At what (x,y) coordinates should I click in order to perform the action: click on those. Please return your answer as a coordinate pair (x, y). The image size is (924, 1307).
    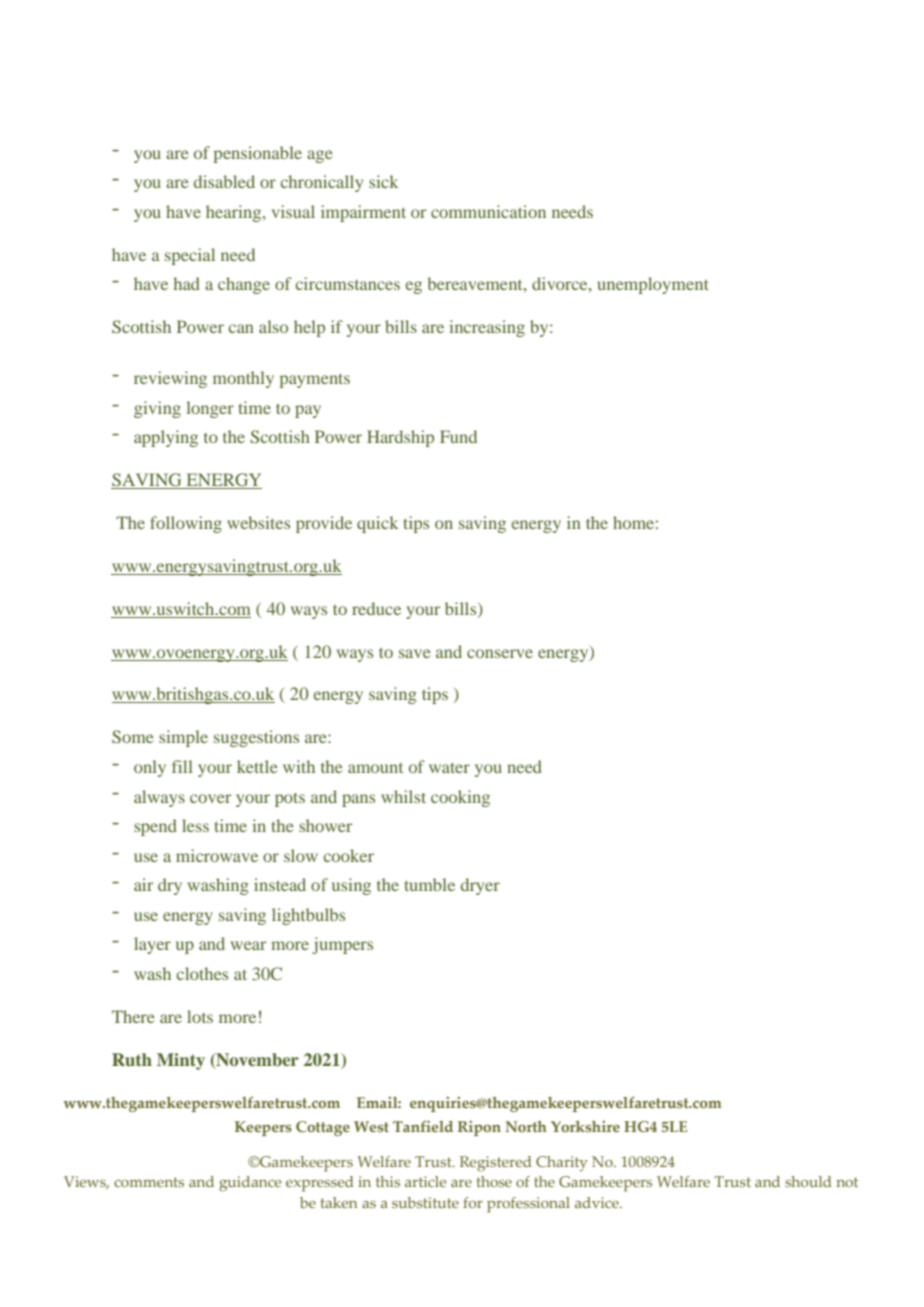
    Looking at the image, I should click on (494, 1181).
